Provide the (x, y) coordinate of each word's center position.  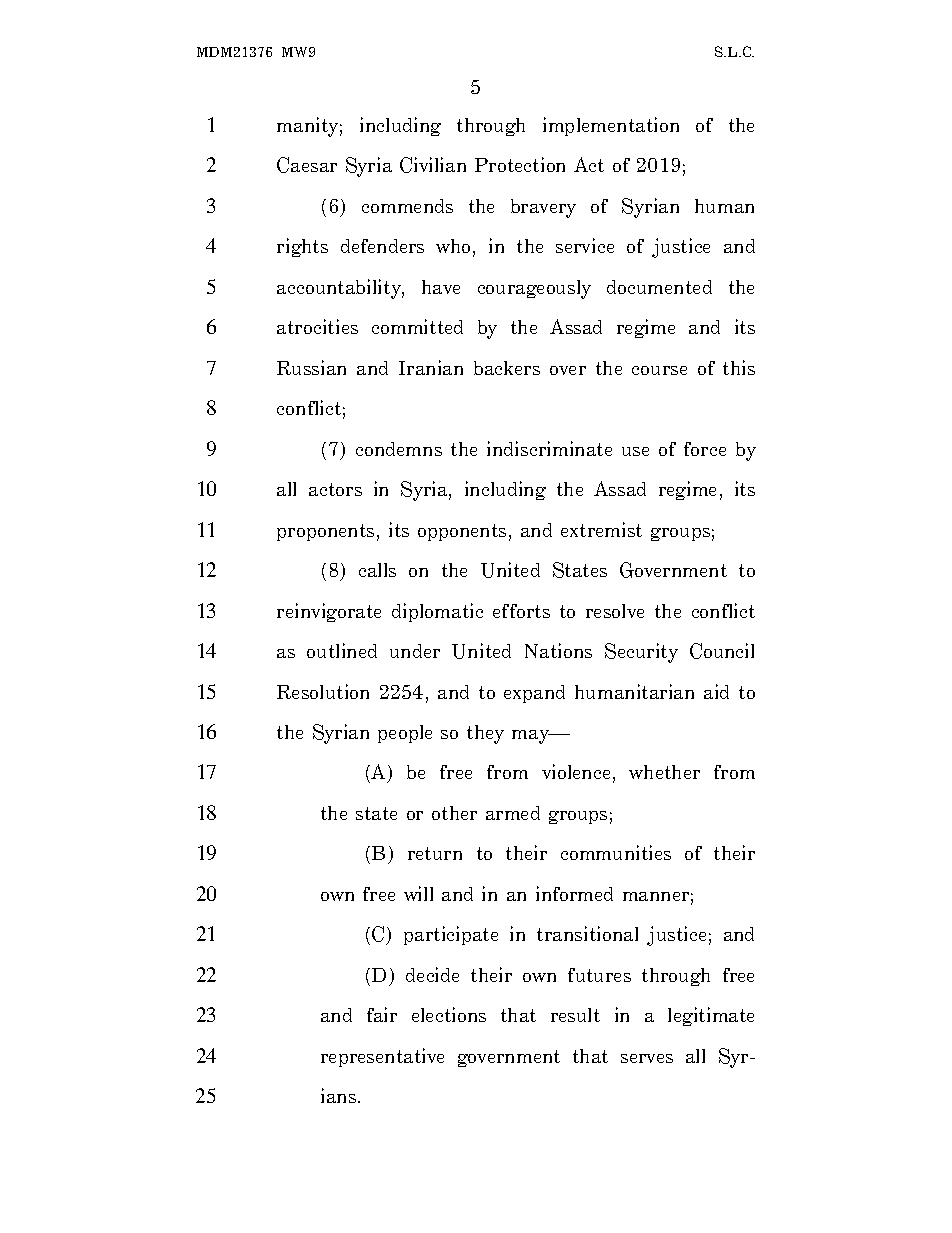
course (659, 370)
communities (616, 852)
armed (513, 813)
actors (335, 489)
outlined (342, 650)
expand (534, 694)
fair (382, 1014)
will (418, 893)
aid (716, 691)
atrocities (317, 326)
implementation (611, 126)
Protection (520, 164)
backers (507, 368)
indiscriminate (549, 448)
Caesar (307, 165)
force (705, 449)
